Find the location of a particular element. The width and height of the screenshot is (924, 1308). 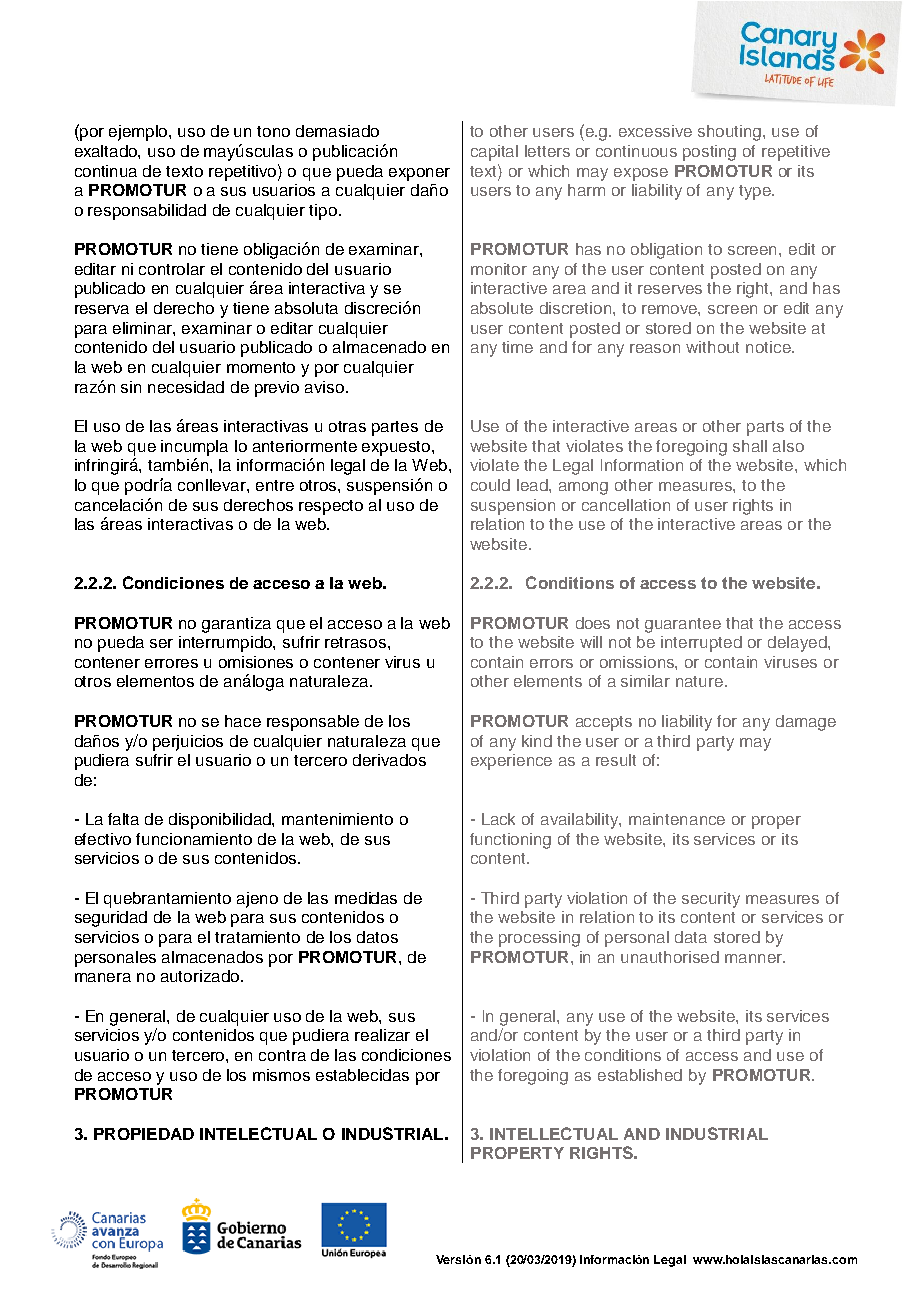

errors is located at coordinates (551, 663).
